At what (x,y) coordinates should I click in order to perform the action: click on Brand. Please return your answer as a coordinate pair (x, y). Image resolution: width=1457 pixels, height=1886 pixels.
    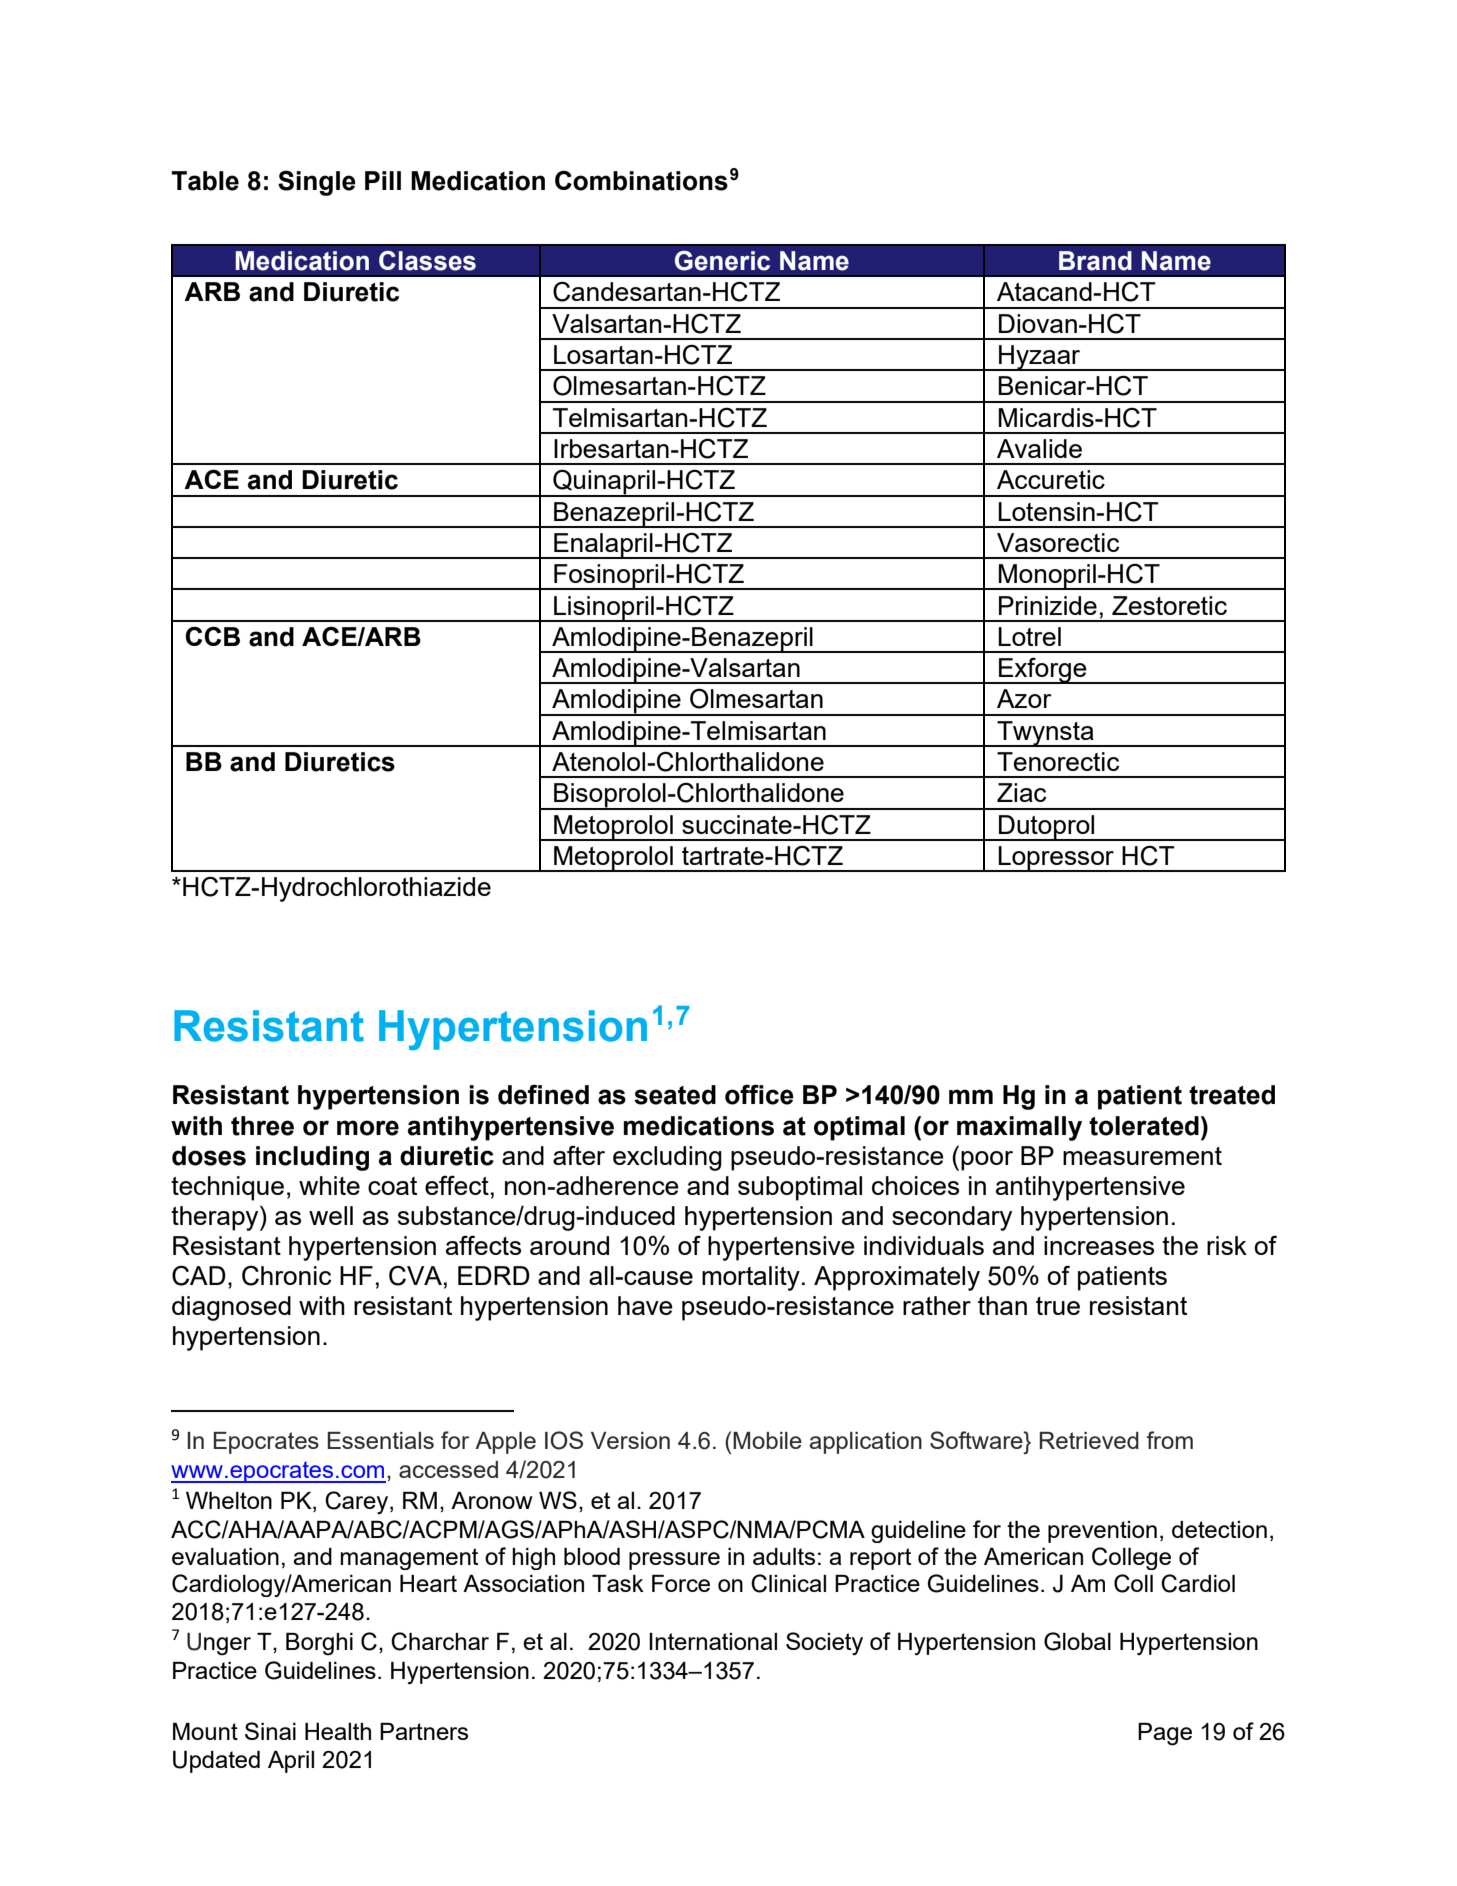
    Looking at the image, I should click on (1095, 261).
